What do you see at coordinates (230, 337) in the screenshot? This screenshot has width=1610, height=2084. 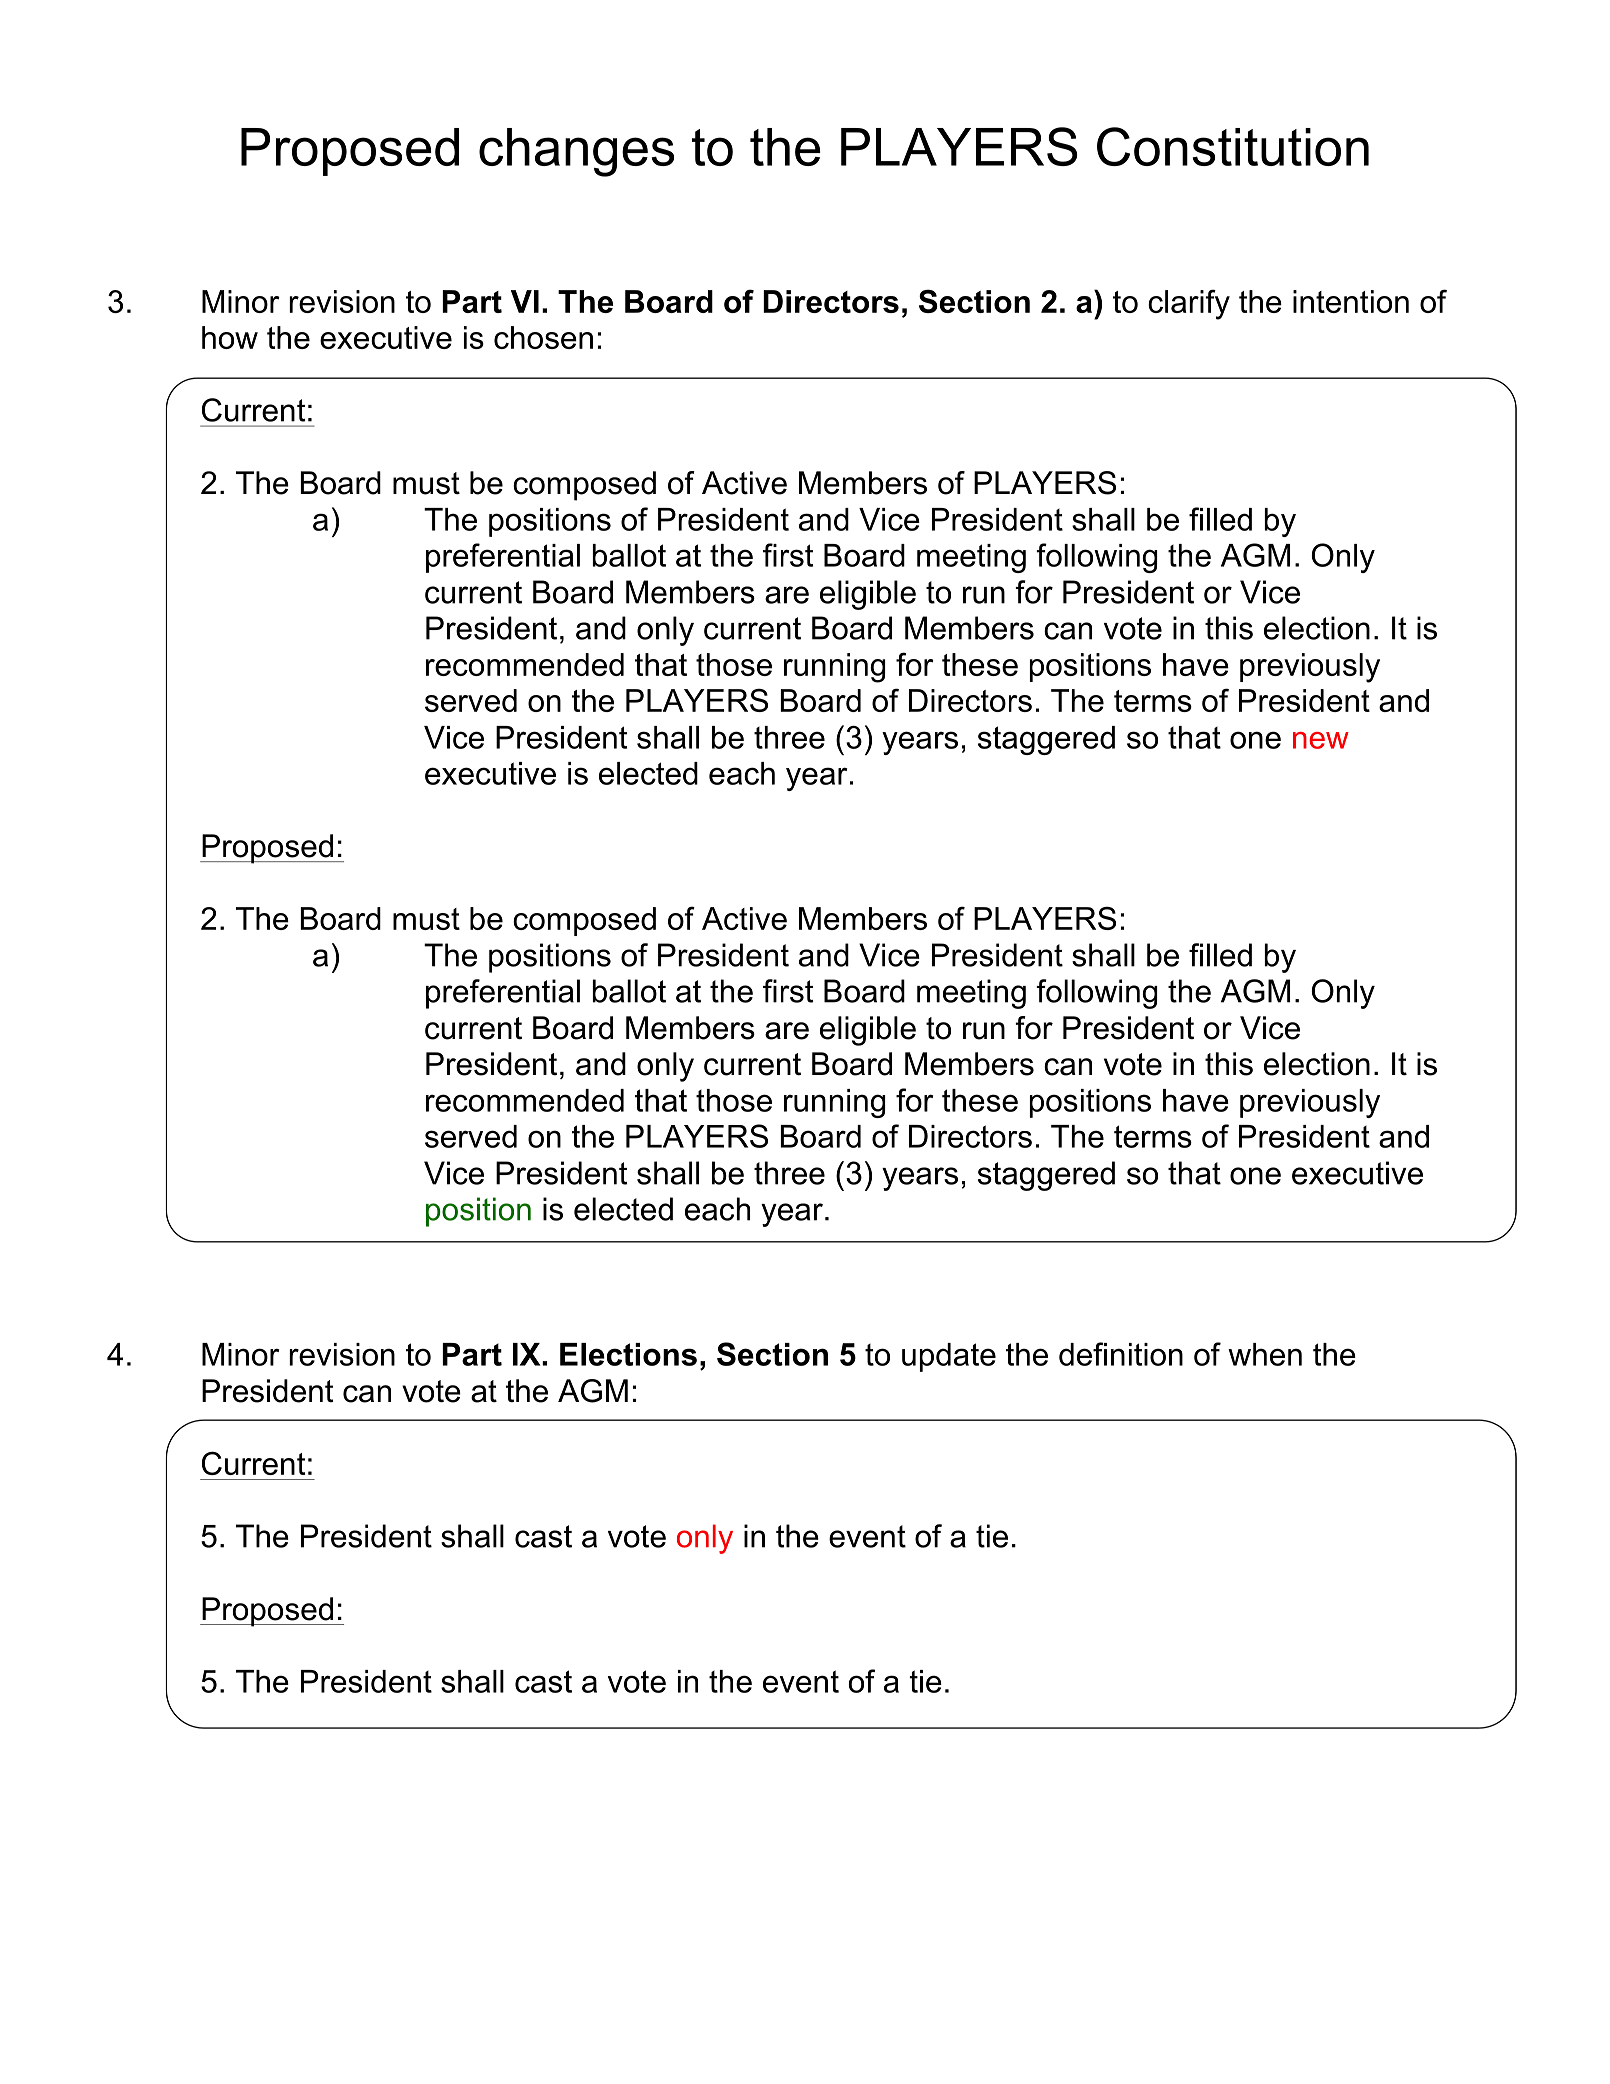 I see `how` at bounding box center [230, 337].
